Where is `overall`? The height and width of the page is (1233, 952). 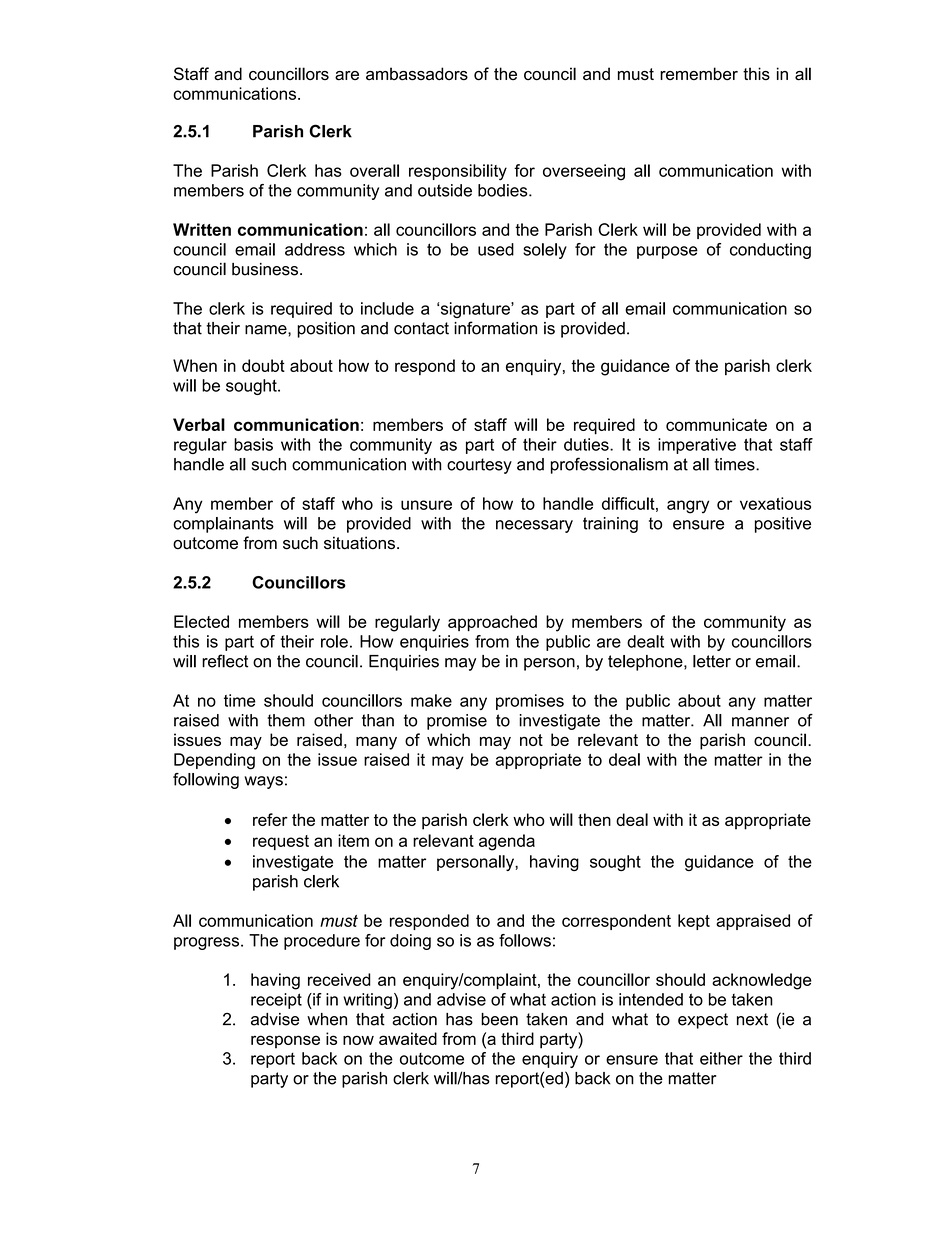
overall is located at coordinates (374, 170).
